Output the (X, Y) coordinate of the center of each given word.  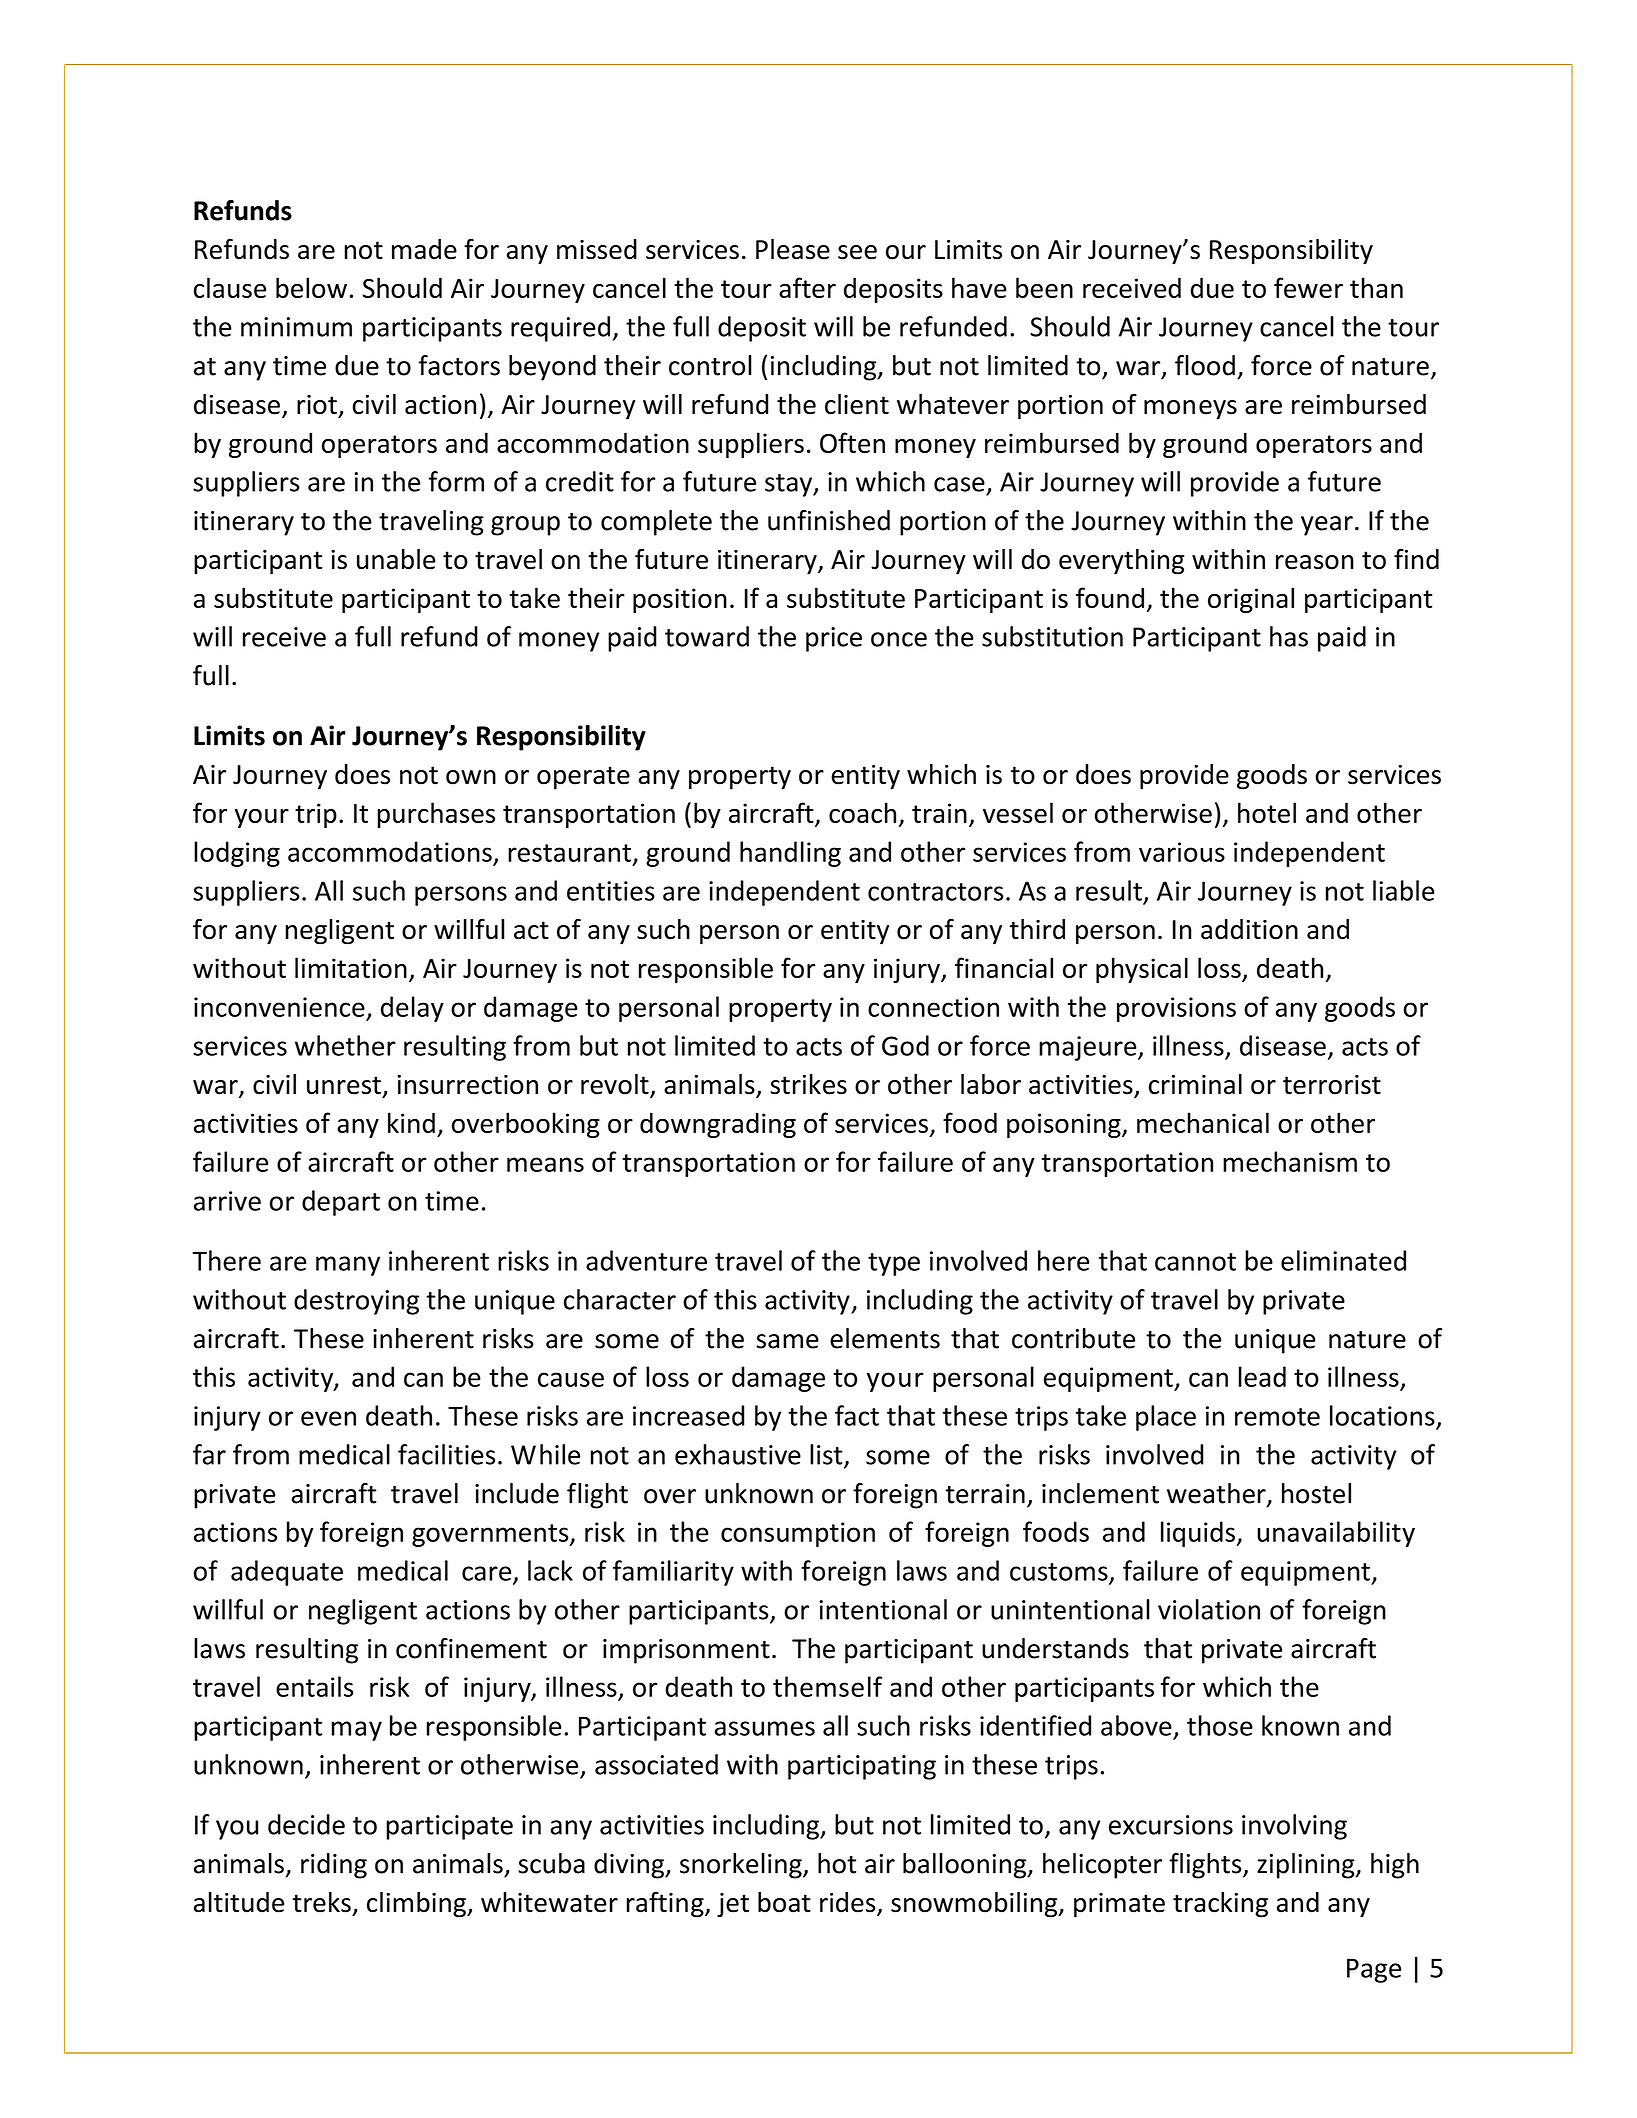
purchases (436, 815)
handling (790, 854)
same (787, 1341)
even (328, 1418)
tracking (1220, 1905)
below (311, 287)
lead (1262, 1376)
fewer (1308, 287)
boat (784, 1902)
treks (321, 1902)
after (807, 287)
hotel (1267, 812)
